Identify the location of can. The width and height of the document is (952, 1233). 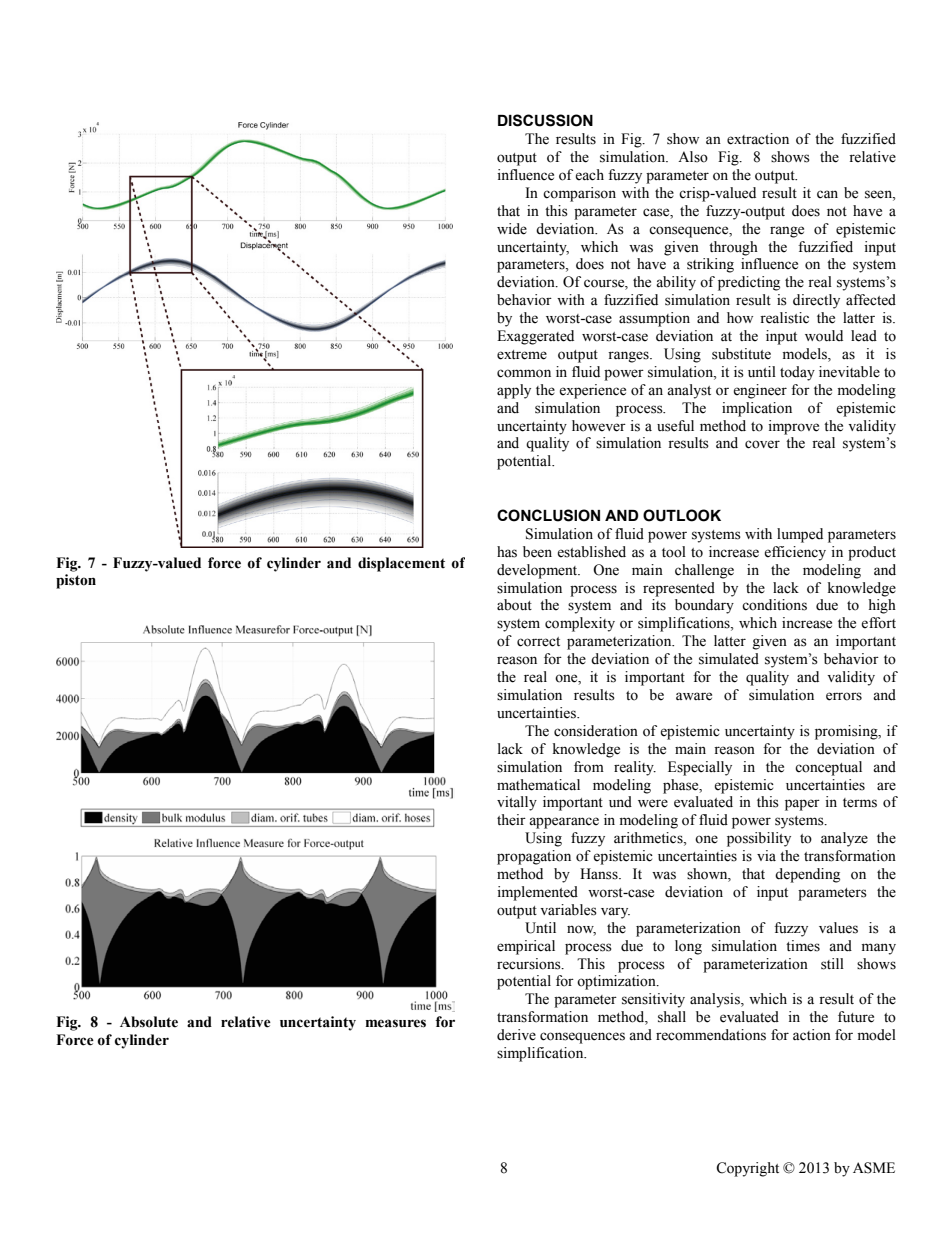
(827, 194).
